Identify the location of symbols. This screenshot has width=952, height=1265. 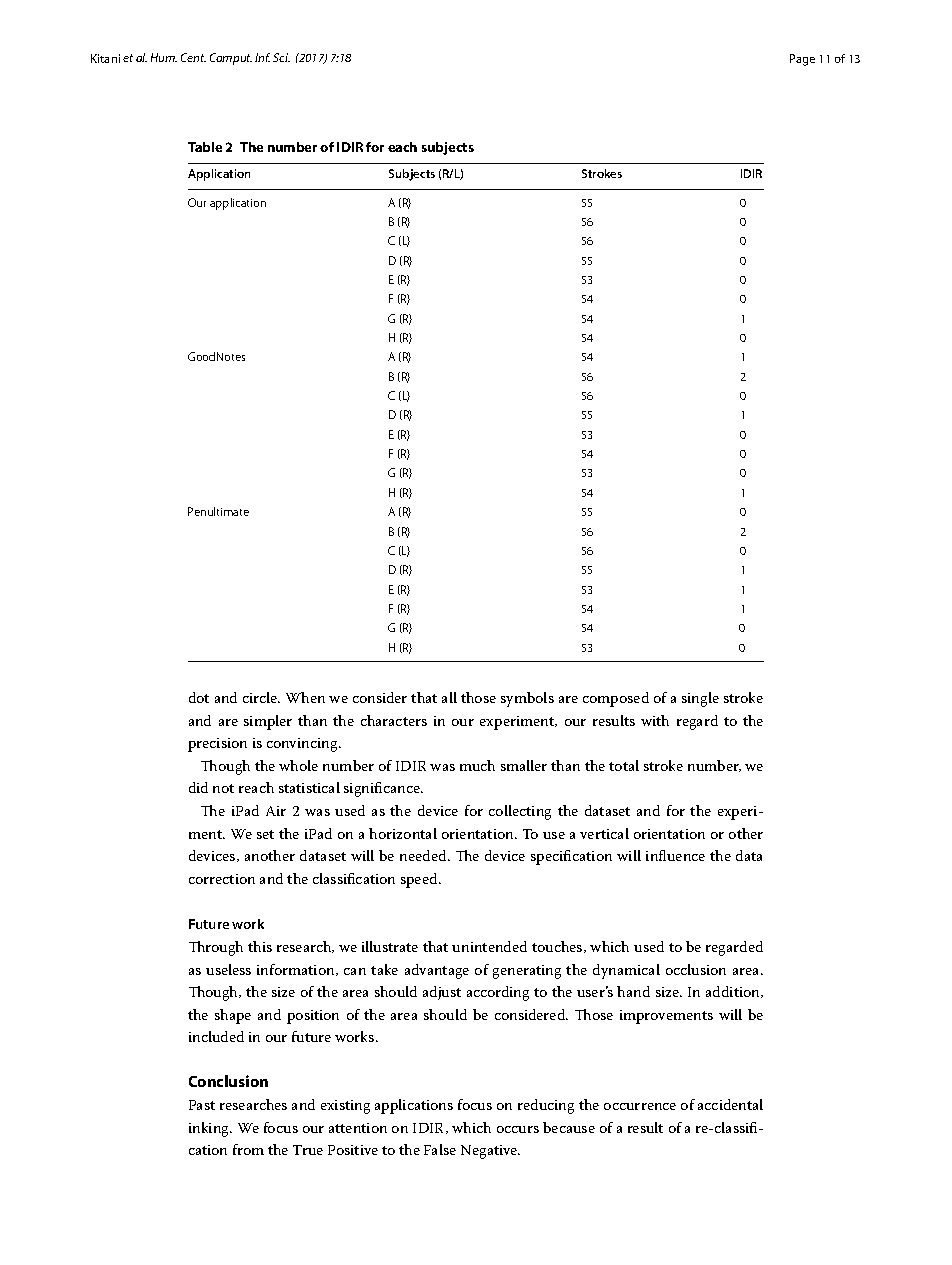
(527, 699).
